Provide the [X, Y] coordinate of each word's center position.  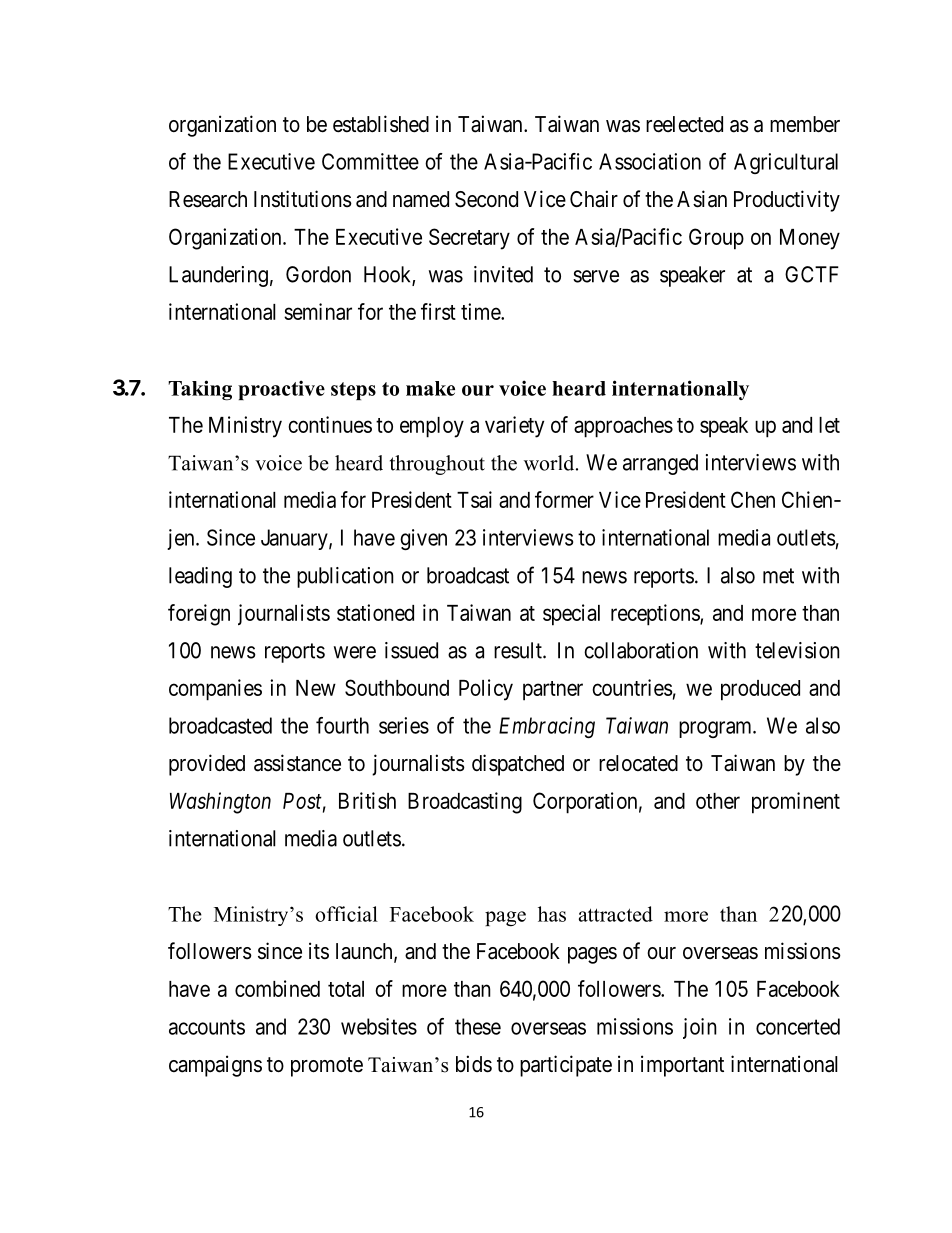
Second [486, 199]
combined [277, 988]
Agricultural [786, 163]
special [571, 615]
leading [200, 577]
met [778, 576]
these [478, 1026]
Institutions [303, 199]
